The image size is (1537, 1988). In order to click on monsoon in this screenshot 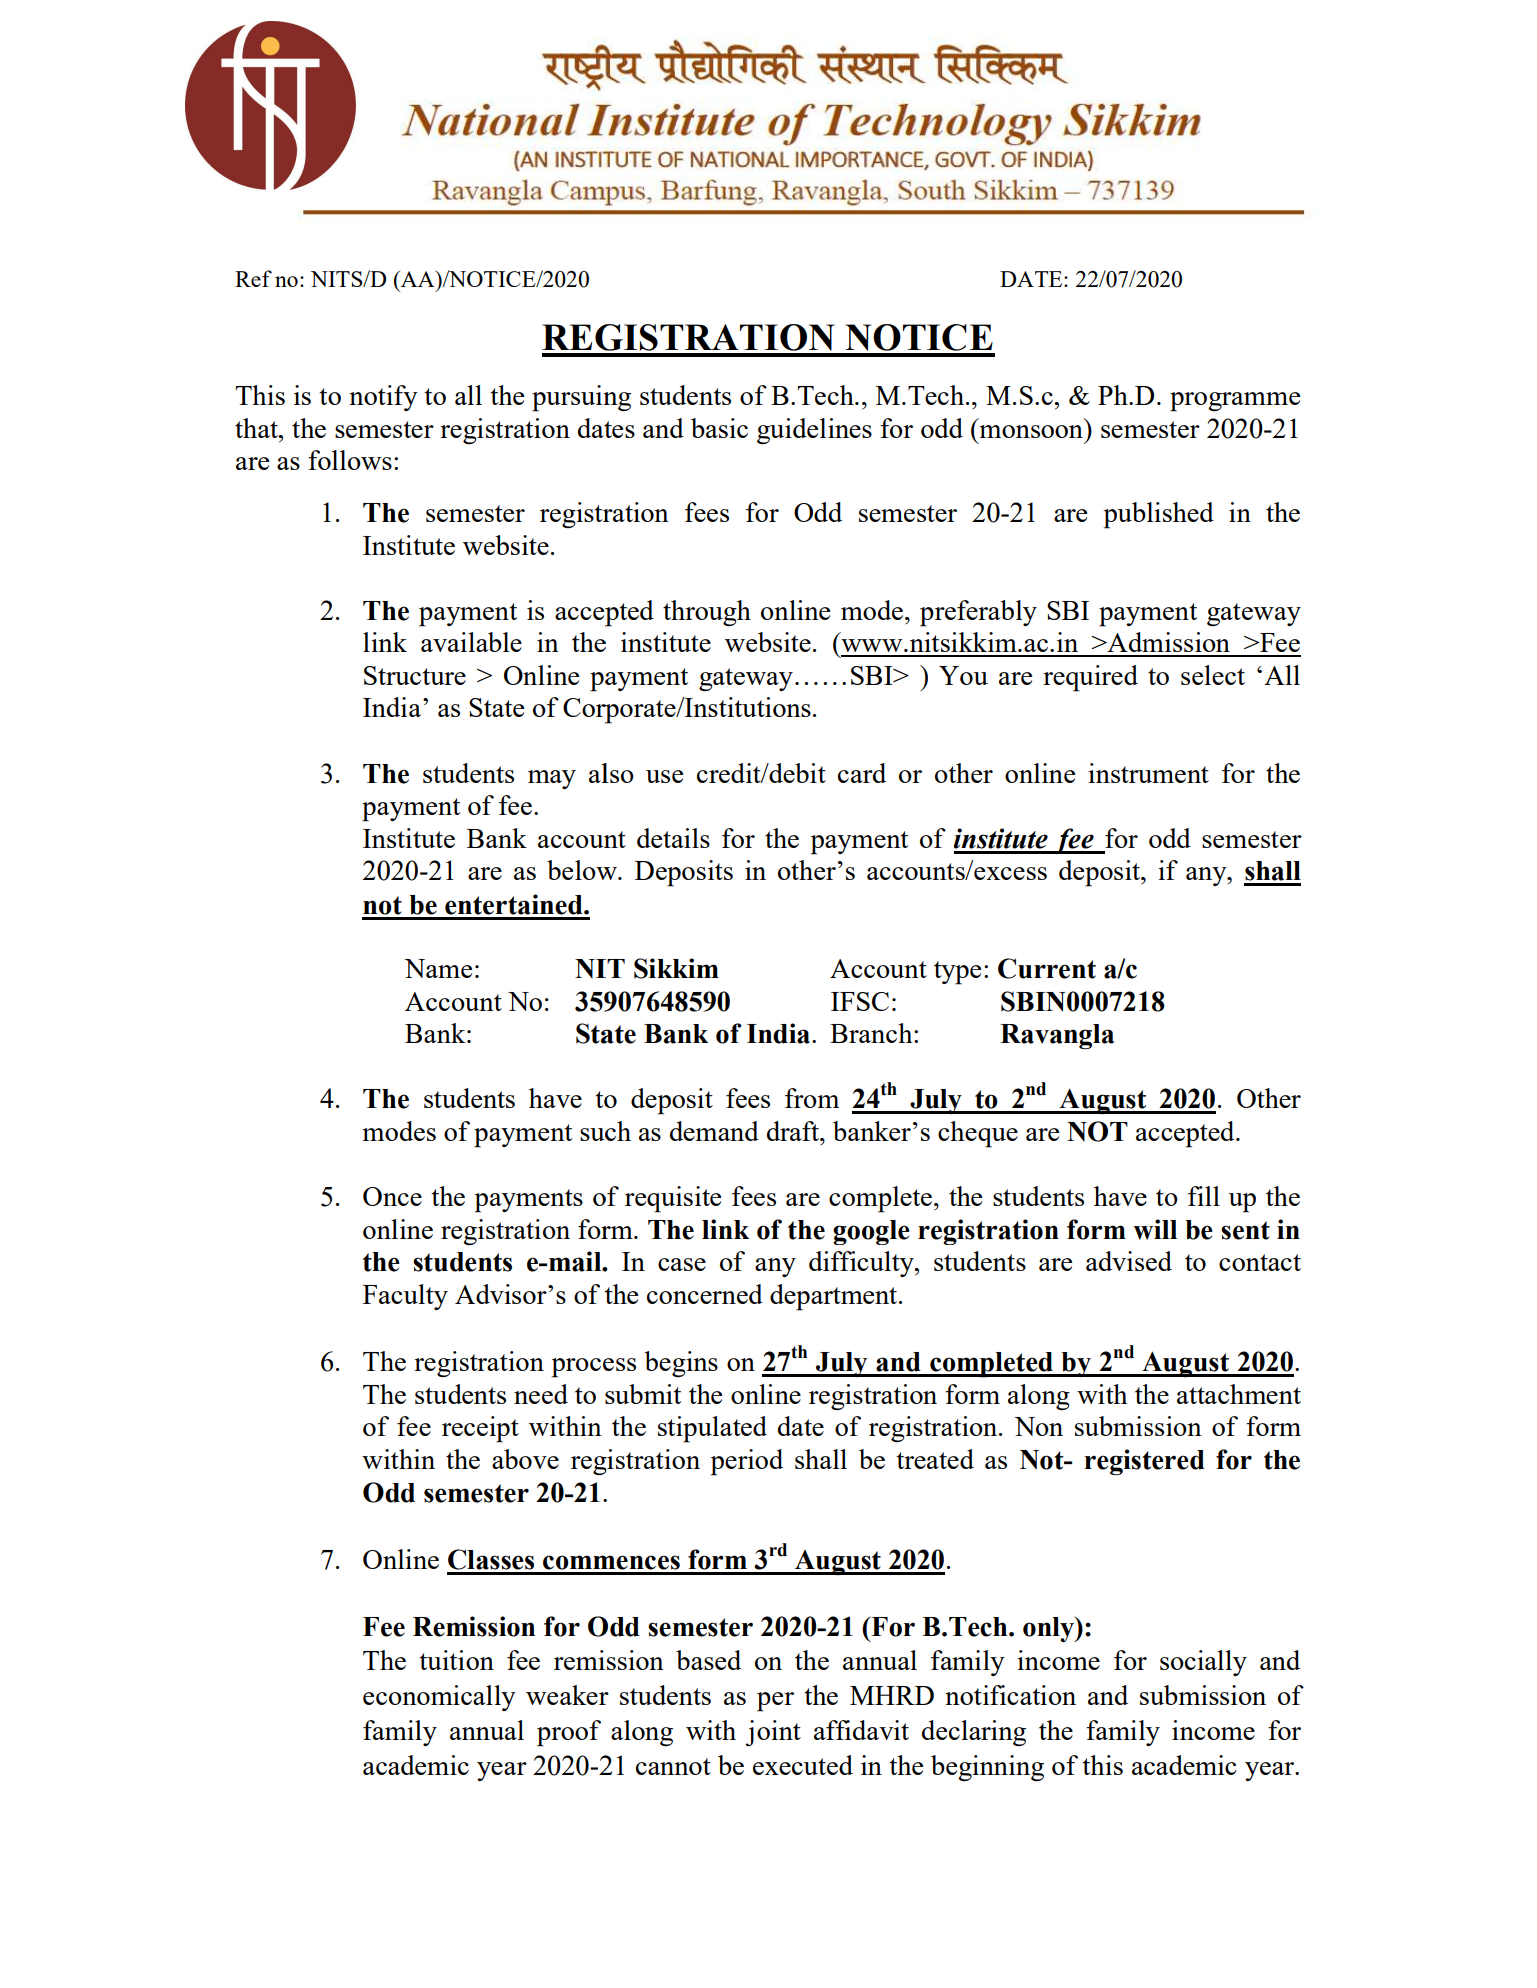, I will do `click(1031, 431)`.
